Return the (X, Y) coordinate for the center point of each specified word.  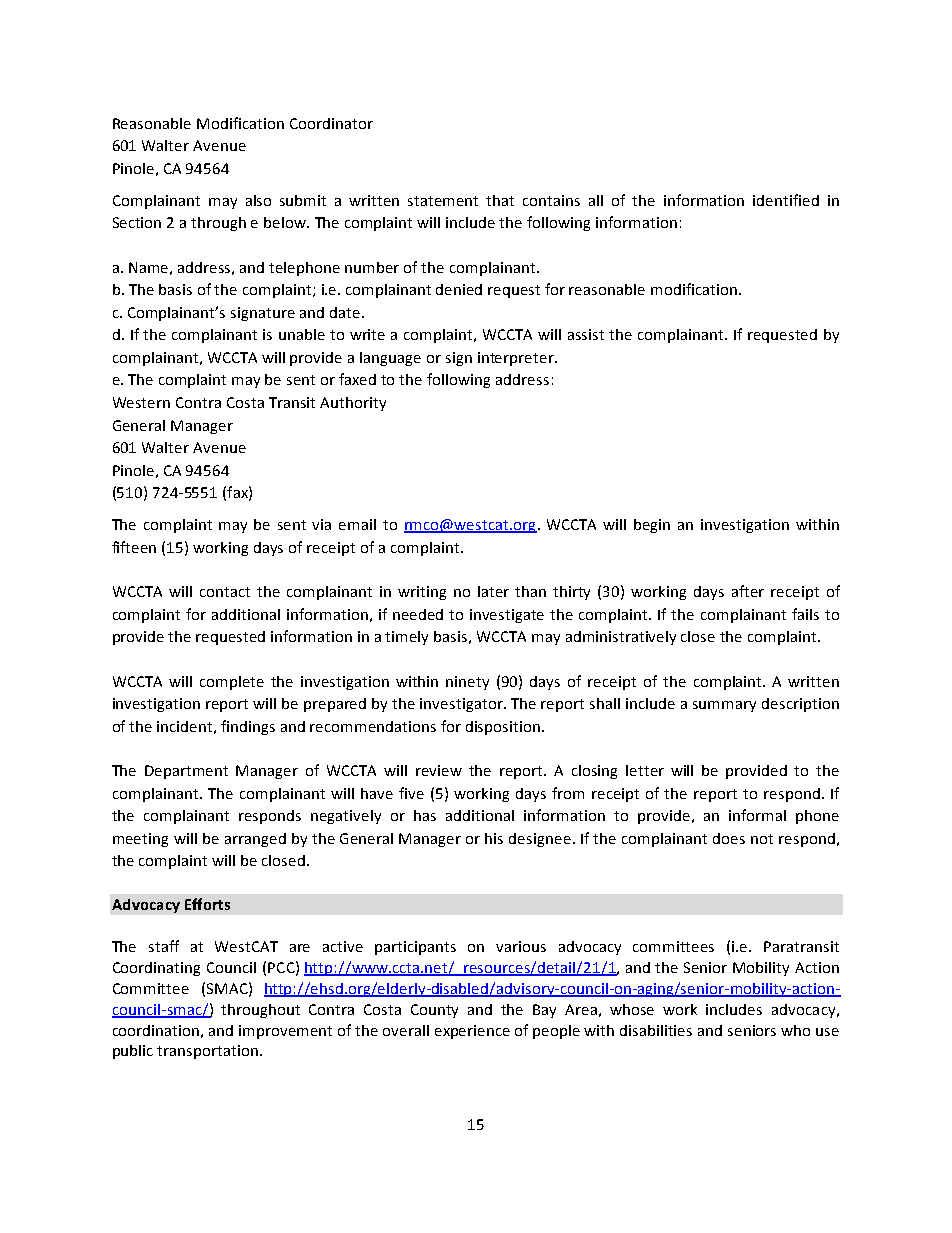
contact (225, 592)
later (493, 591)
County (434, 1011)
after (748, 591)
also (258, 200)
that (500, 200)
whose (632, 1009)
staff (164, 946)
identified (786, 200)
